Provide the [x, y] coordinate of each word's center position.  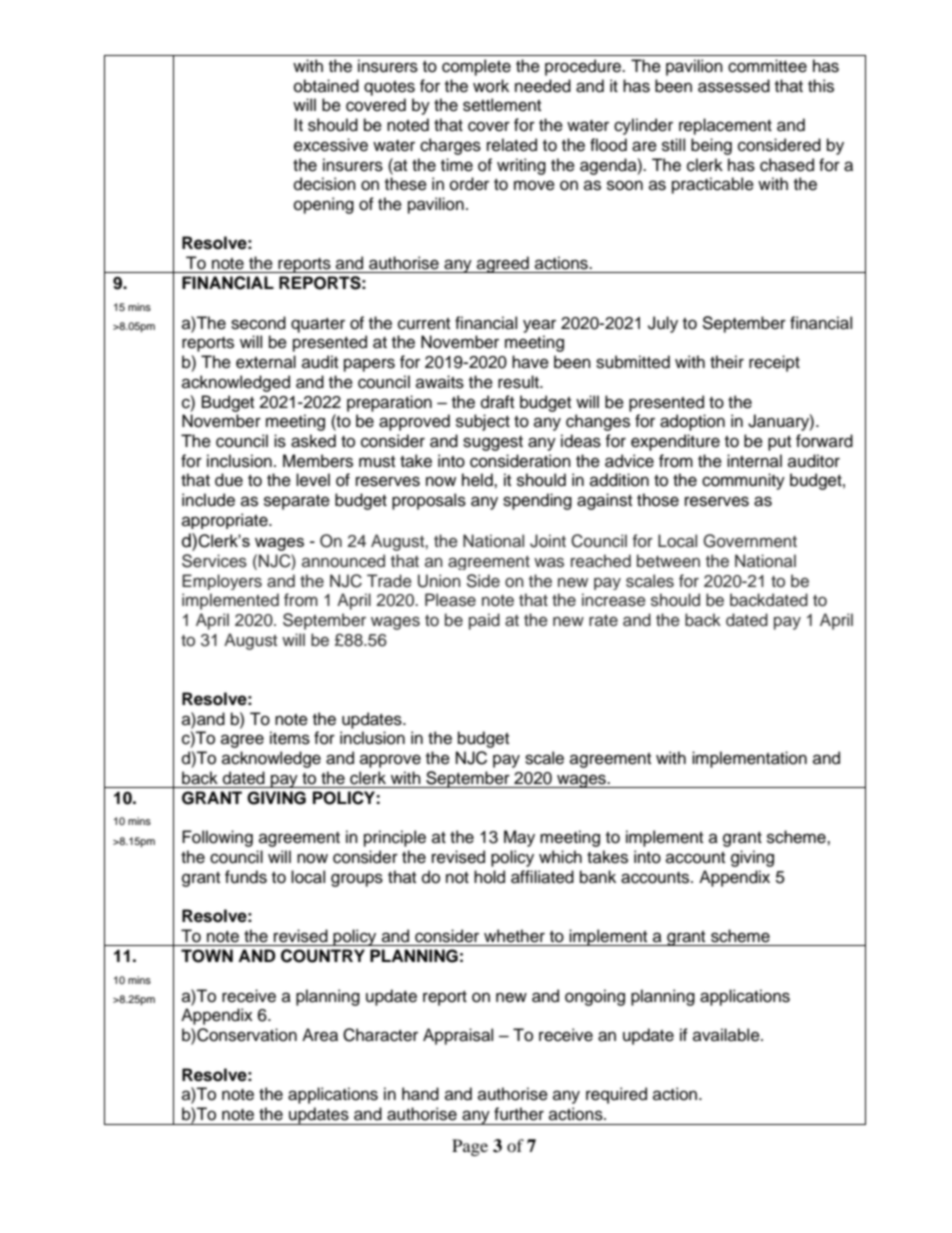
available [727, 1035]
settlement [502, 105]
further [519, 1114]
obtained [326, 86]
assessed [734, 86]
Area [320, 1035]
